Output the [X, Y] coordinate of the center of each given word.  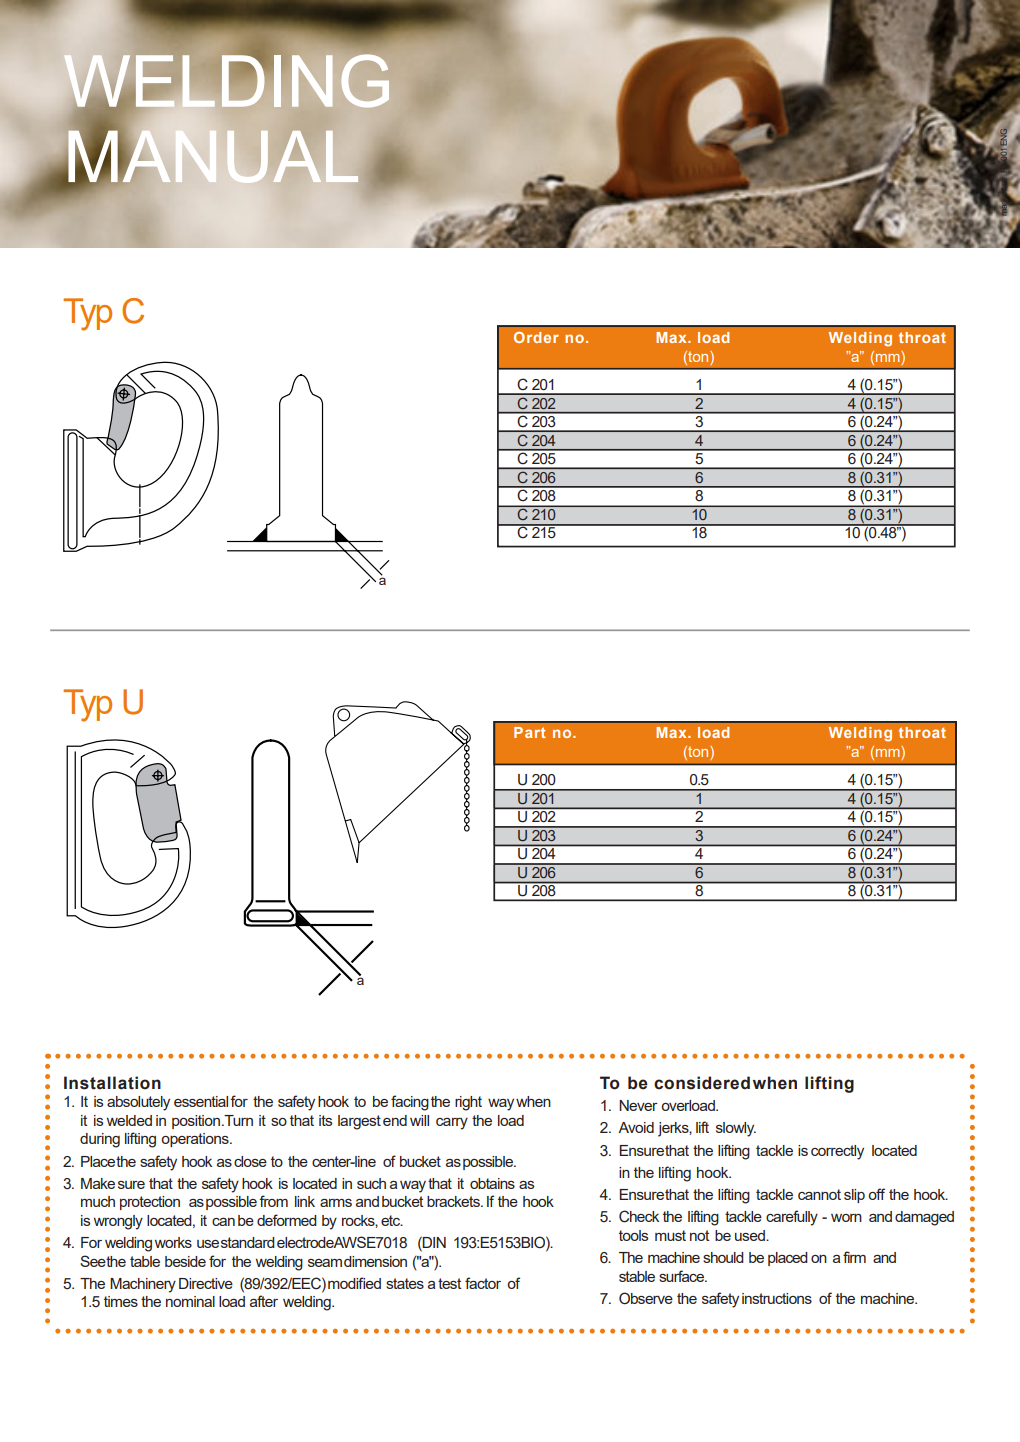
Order [536, 337]
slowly [736, 1129]
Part [530, 732]
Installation [112, 1083]
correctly [837, 1152]
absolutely [138, 1103]
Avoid [636, 1127]
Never [638, 1105]
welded [129, 1120]
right [468, 1103]
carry [452, 1124]
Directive [206, 1283]
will [419, 1120]
